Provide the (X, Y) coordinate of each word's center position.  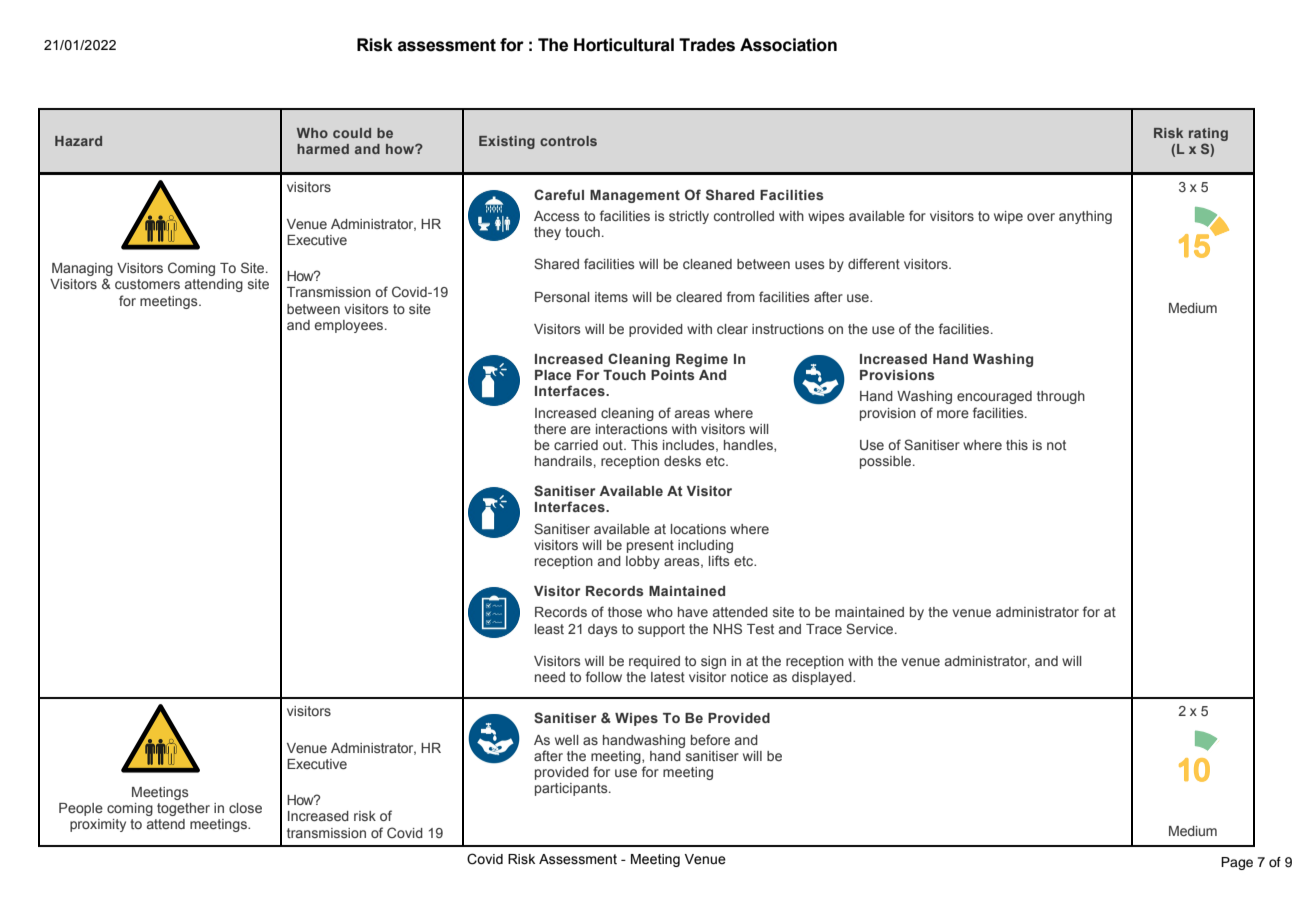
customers (147, 284)
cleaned (707, 264)
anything (1085, 217)
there (550, 429)
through (1061, 397)
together (183, 809)
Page (1237, 863)
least (549, 629)
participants (572, 789)
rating (1208, 134)
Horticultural (624, 45)
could (352, 133)
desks (682, 461)
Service (871, 628)
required (654, 662)
